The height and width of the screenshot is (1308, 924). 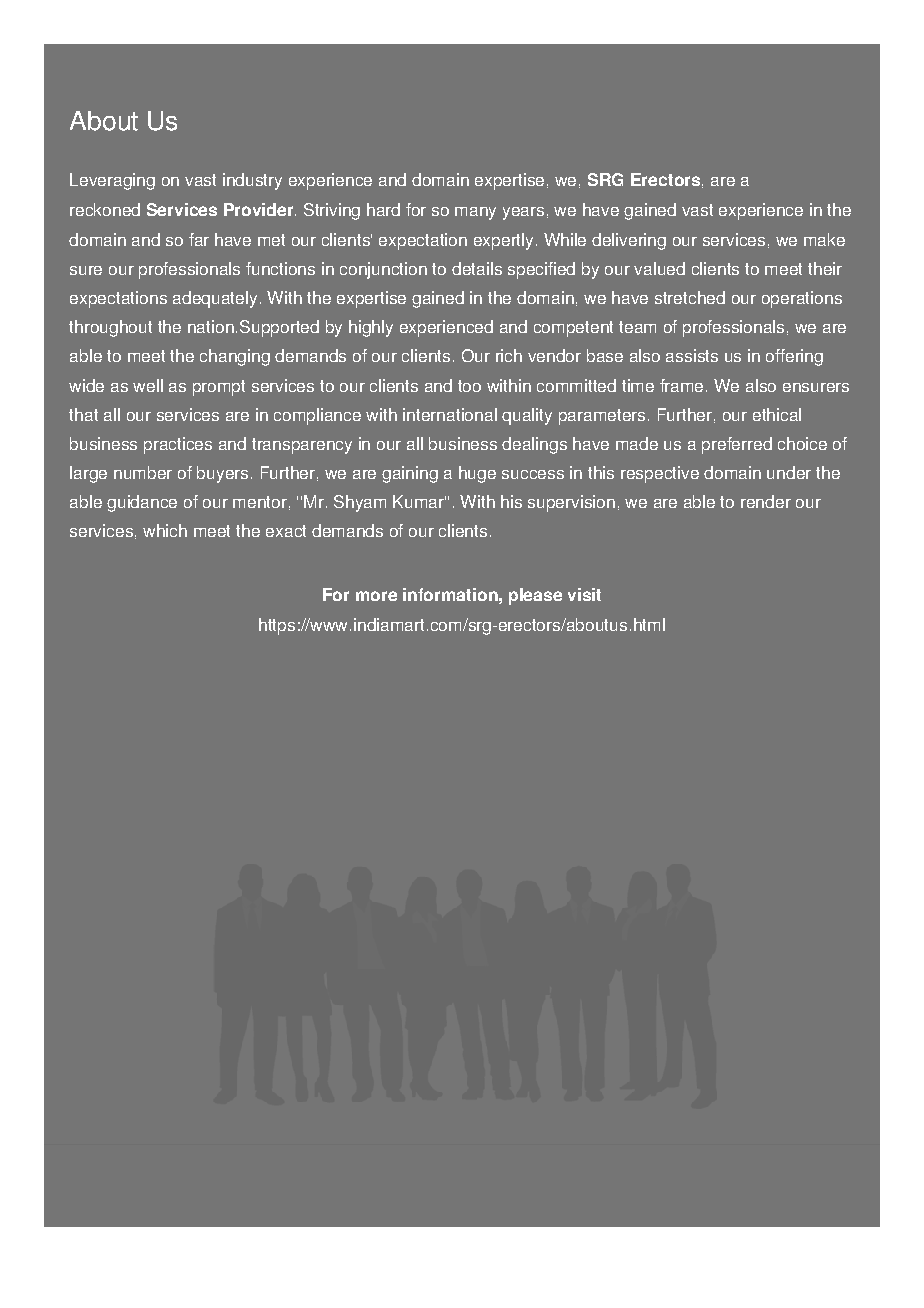 I want to click on which, so click(x=165, y=530).
